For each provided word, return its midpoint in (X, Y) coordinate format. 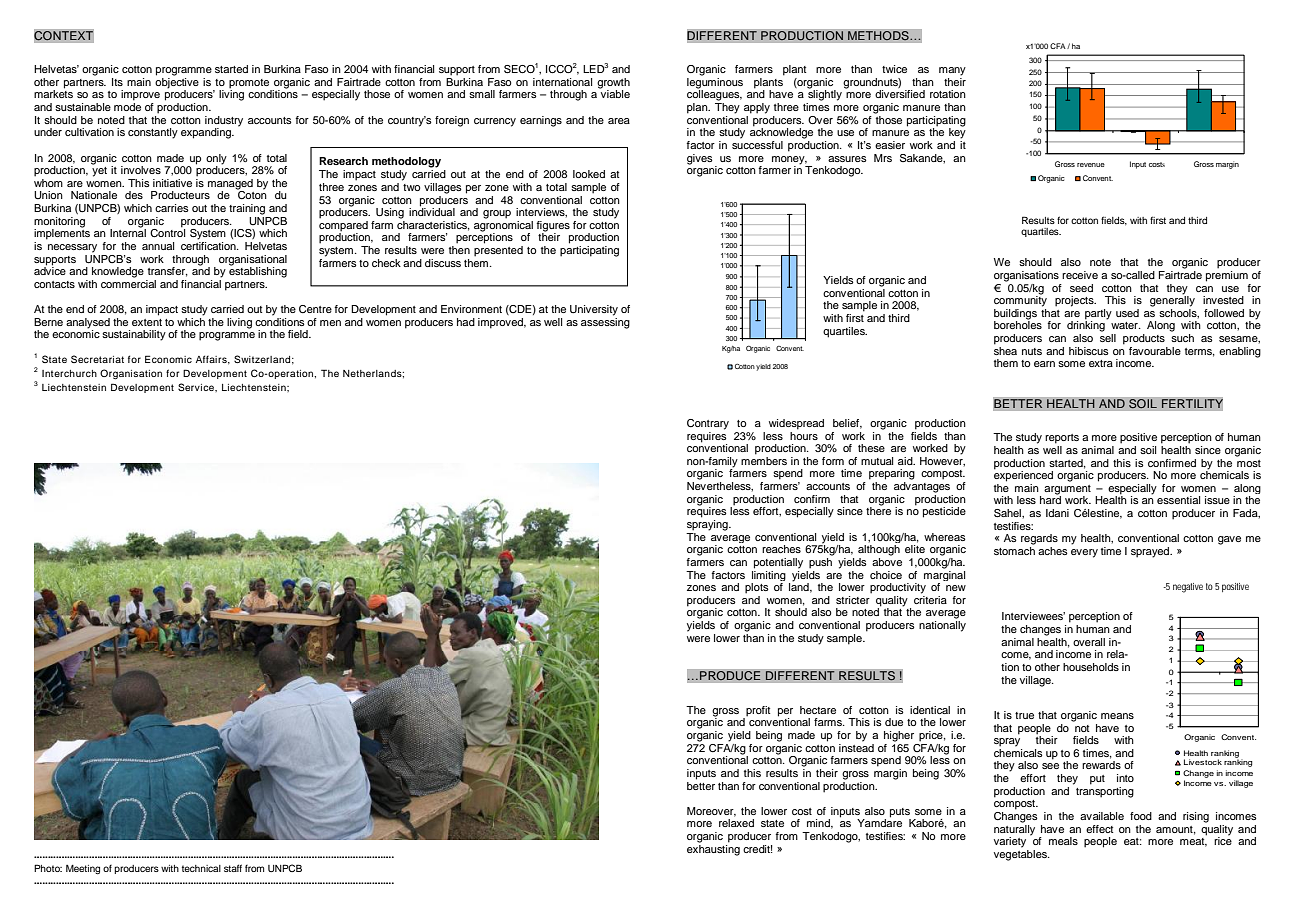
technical (201, 868)
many (952, 71)
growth (613, 84)
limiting (769, 574)
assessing (605, 322)
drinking (1086, 325)
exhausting (713, 849)
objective (177, 83)
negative (1188, 588)
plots (757, 588)
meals (1063, 841)
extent (147, 322)
